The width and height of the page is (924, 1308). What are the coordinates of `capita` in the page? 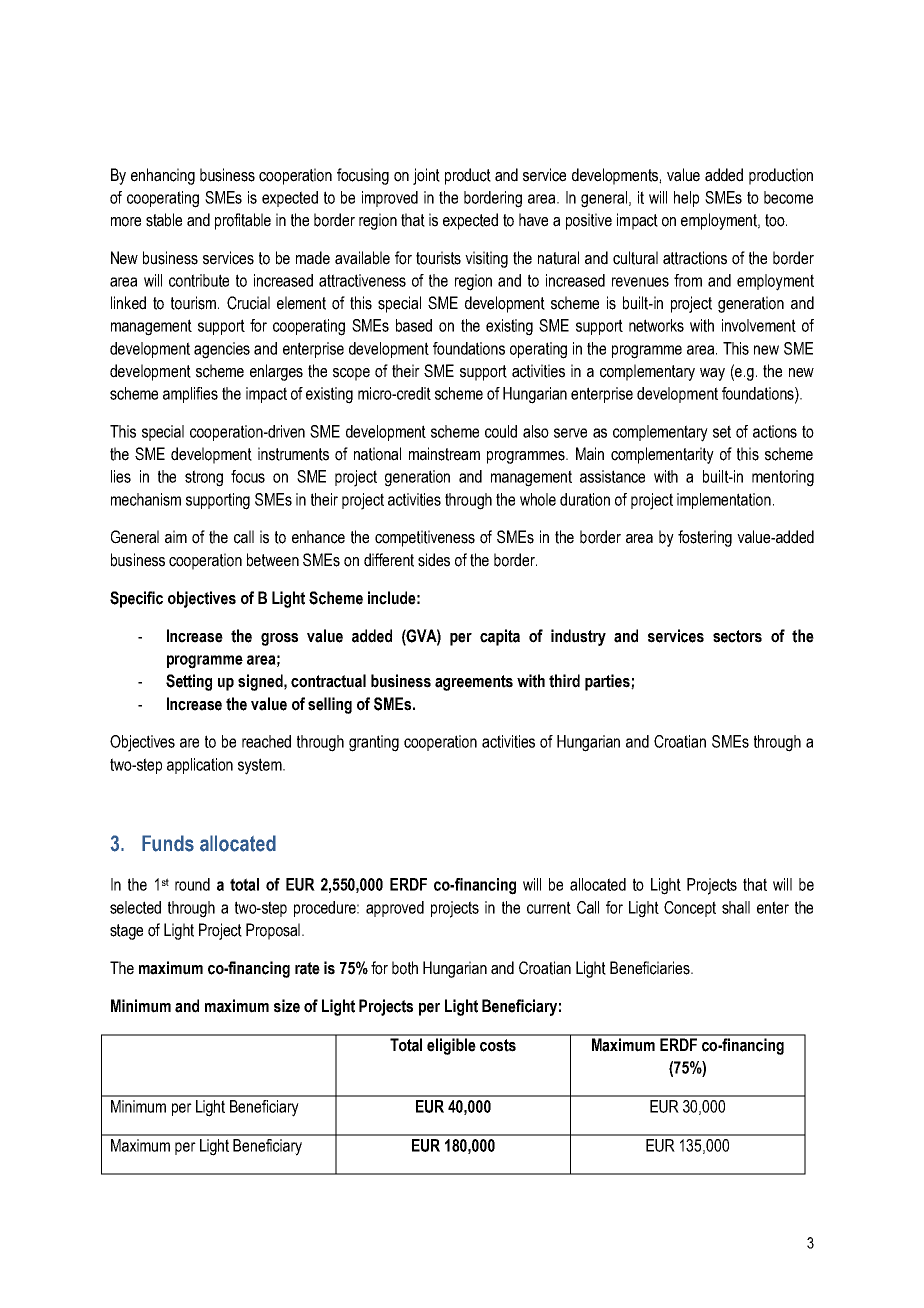 It's located at (500, 637).
